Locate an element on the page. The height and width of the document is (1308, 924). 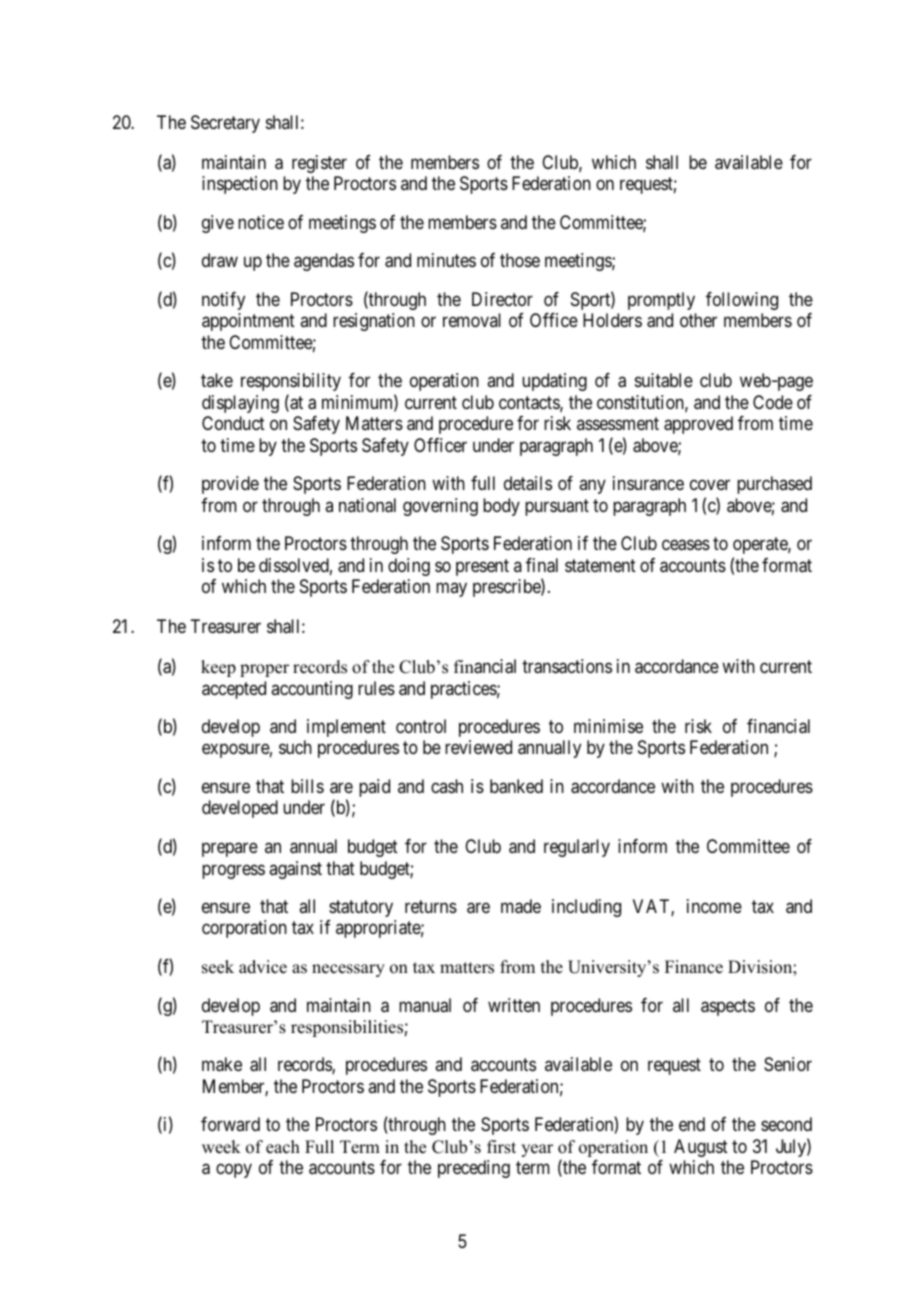
each is located at coordinates (283, 1147).
